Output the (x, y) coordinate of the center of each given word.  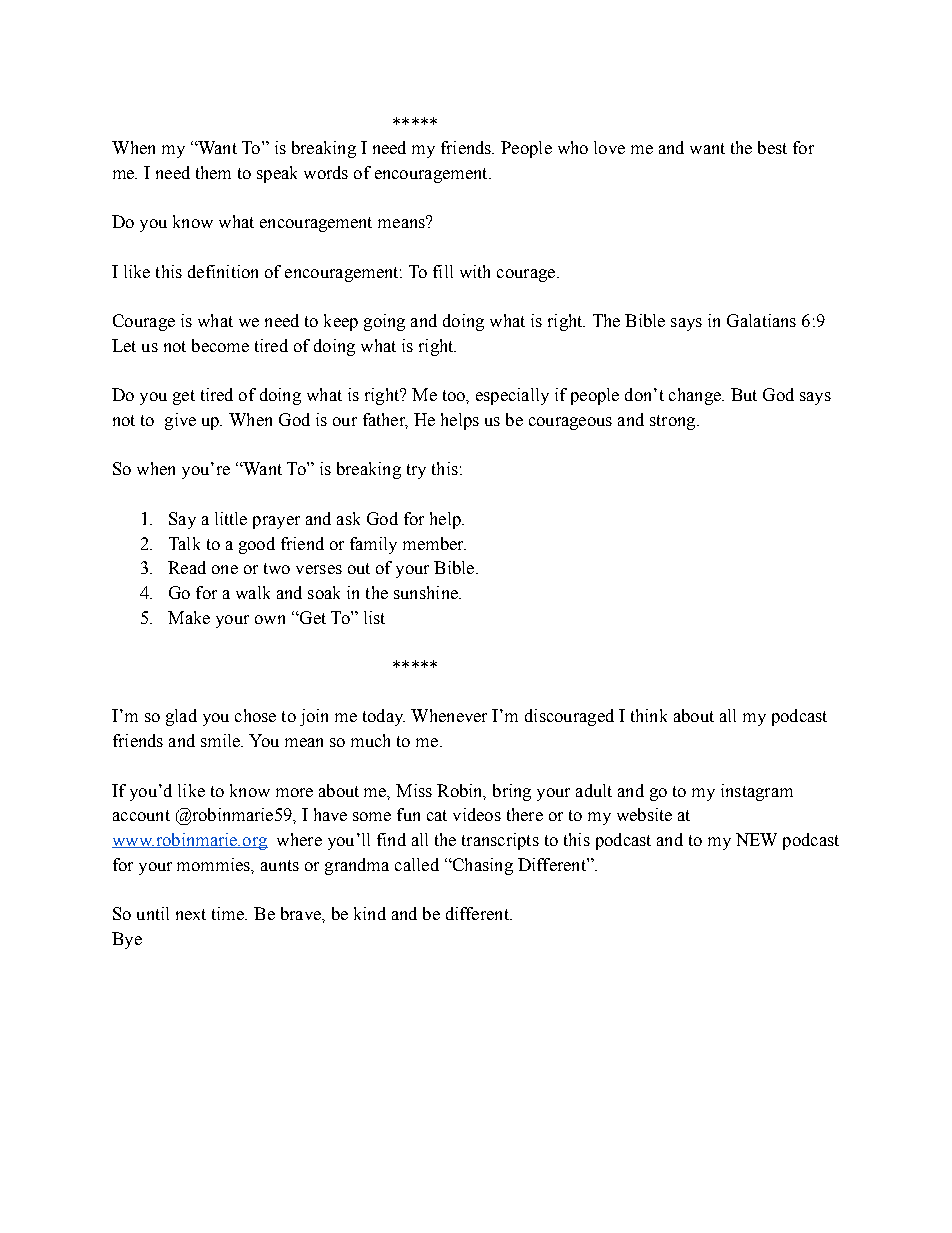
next (191, 914)
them (213, 172)
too (455, 395)
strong (674, 422)
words (326, 172)
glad (181, 717)
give (180, 421)
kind (370, 913)
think (649, 715)
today (384, 717)
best (772, 147)
